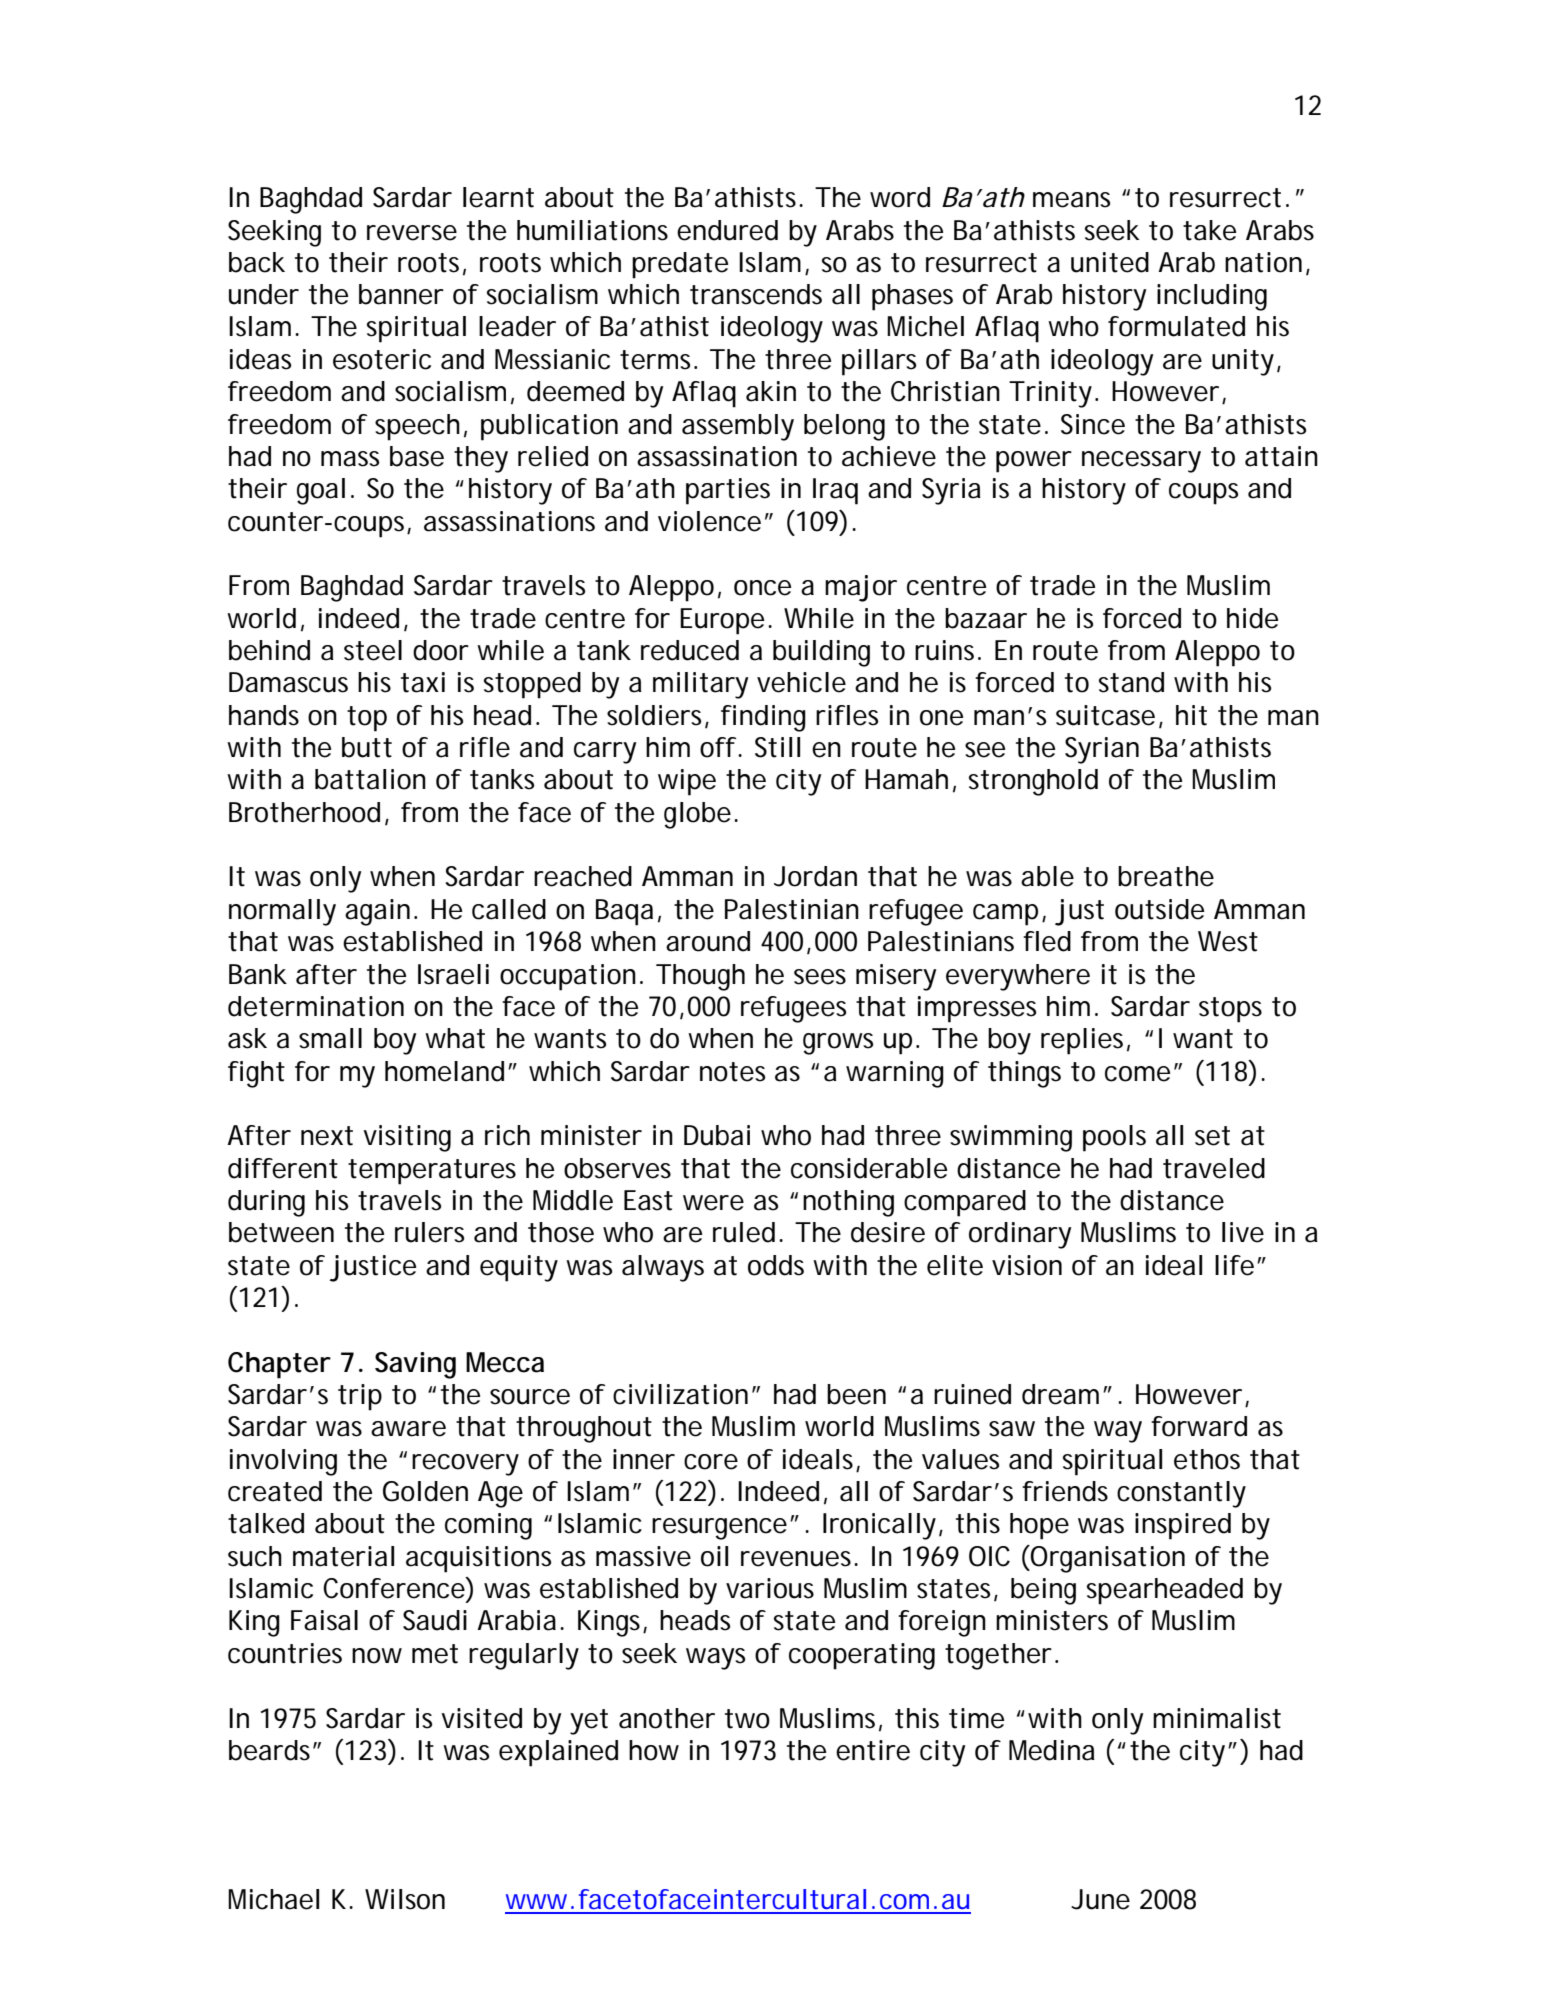 The width and height of the page is (1550, 2006). I want to click on Michael, so click(273, 1899).
